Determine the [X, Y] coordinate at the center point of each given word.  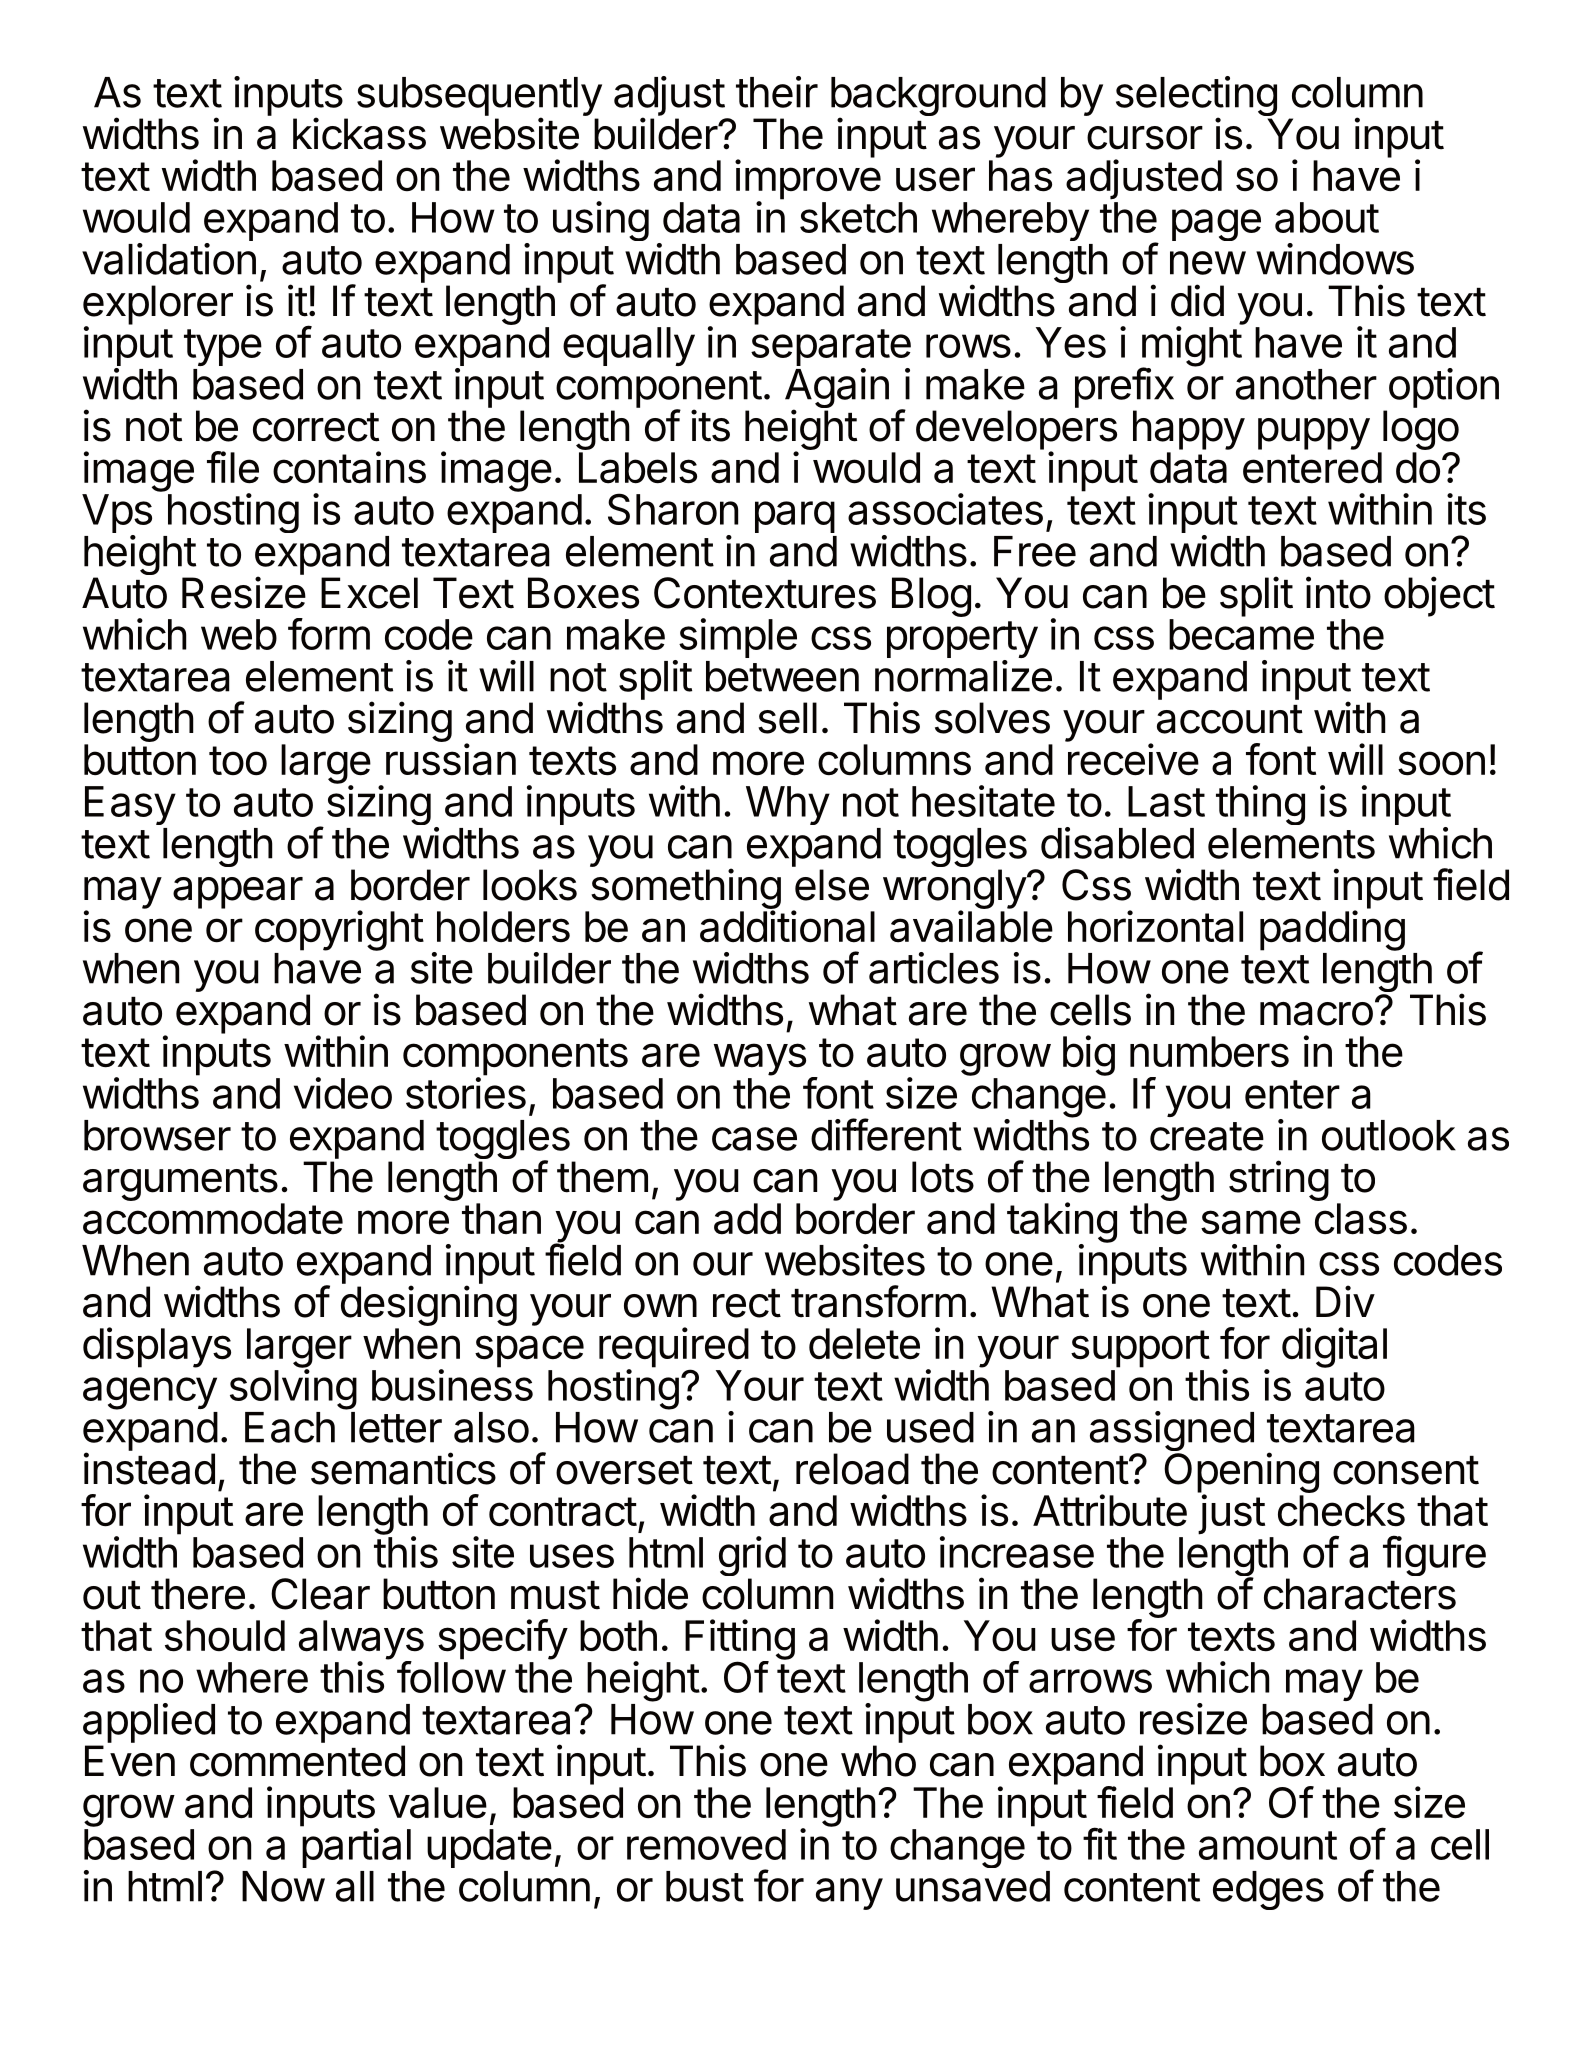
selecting [1196, 97]
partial [356, 1848]
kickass [359, 133]
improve [808, 180]
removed [706, 1844]
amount [1268, 1845]
